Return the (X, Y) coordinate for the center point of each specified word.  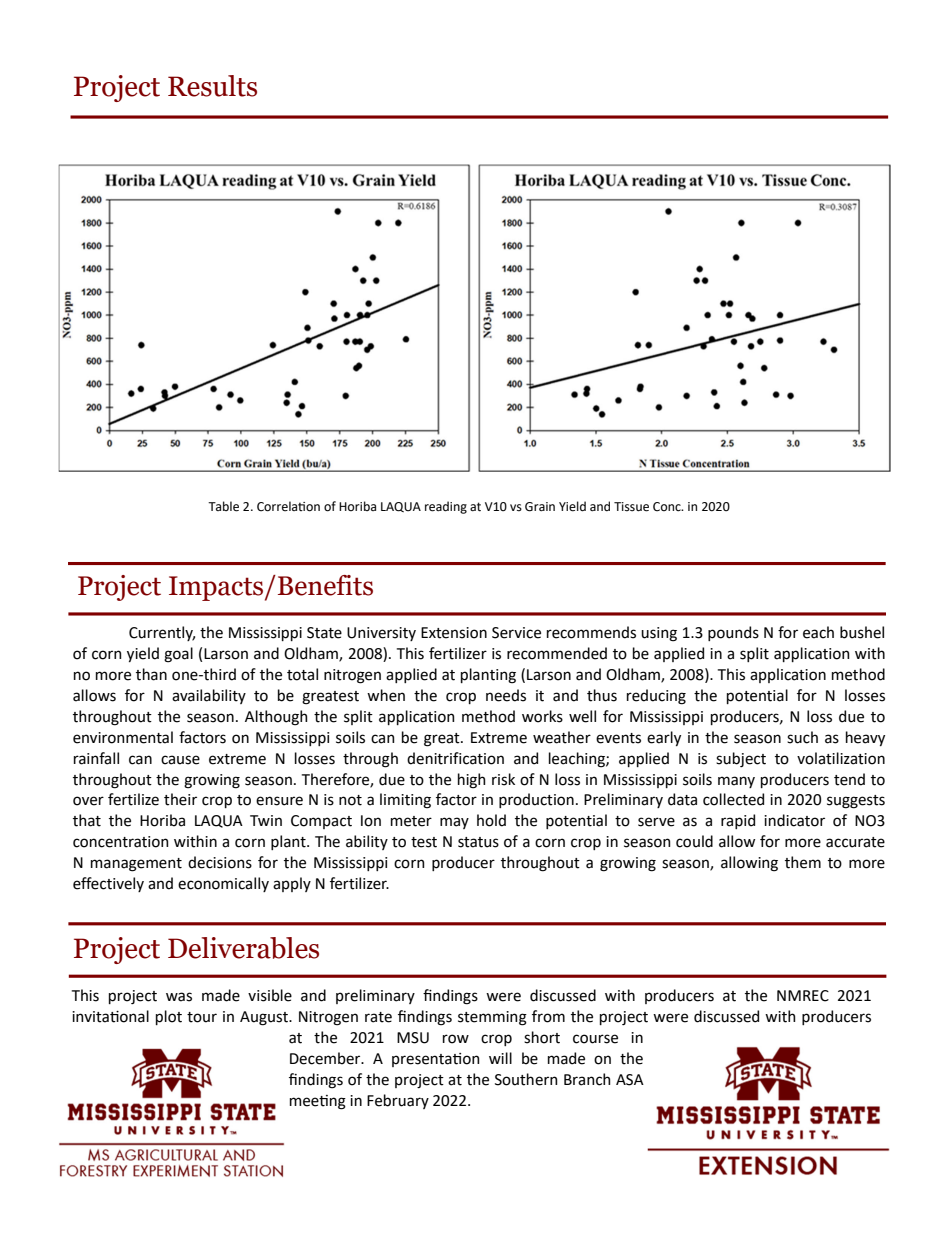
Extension (454, 633)
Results (212, 86)
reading (446, 507)
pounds (733, 633)
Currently (162, 633)
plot (169, 1017)
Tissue (631, 507)
